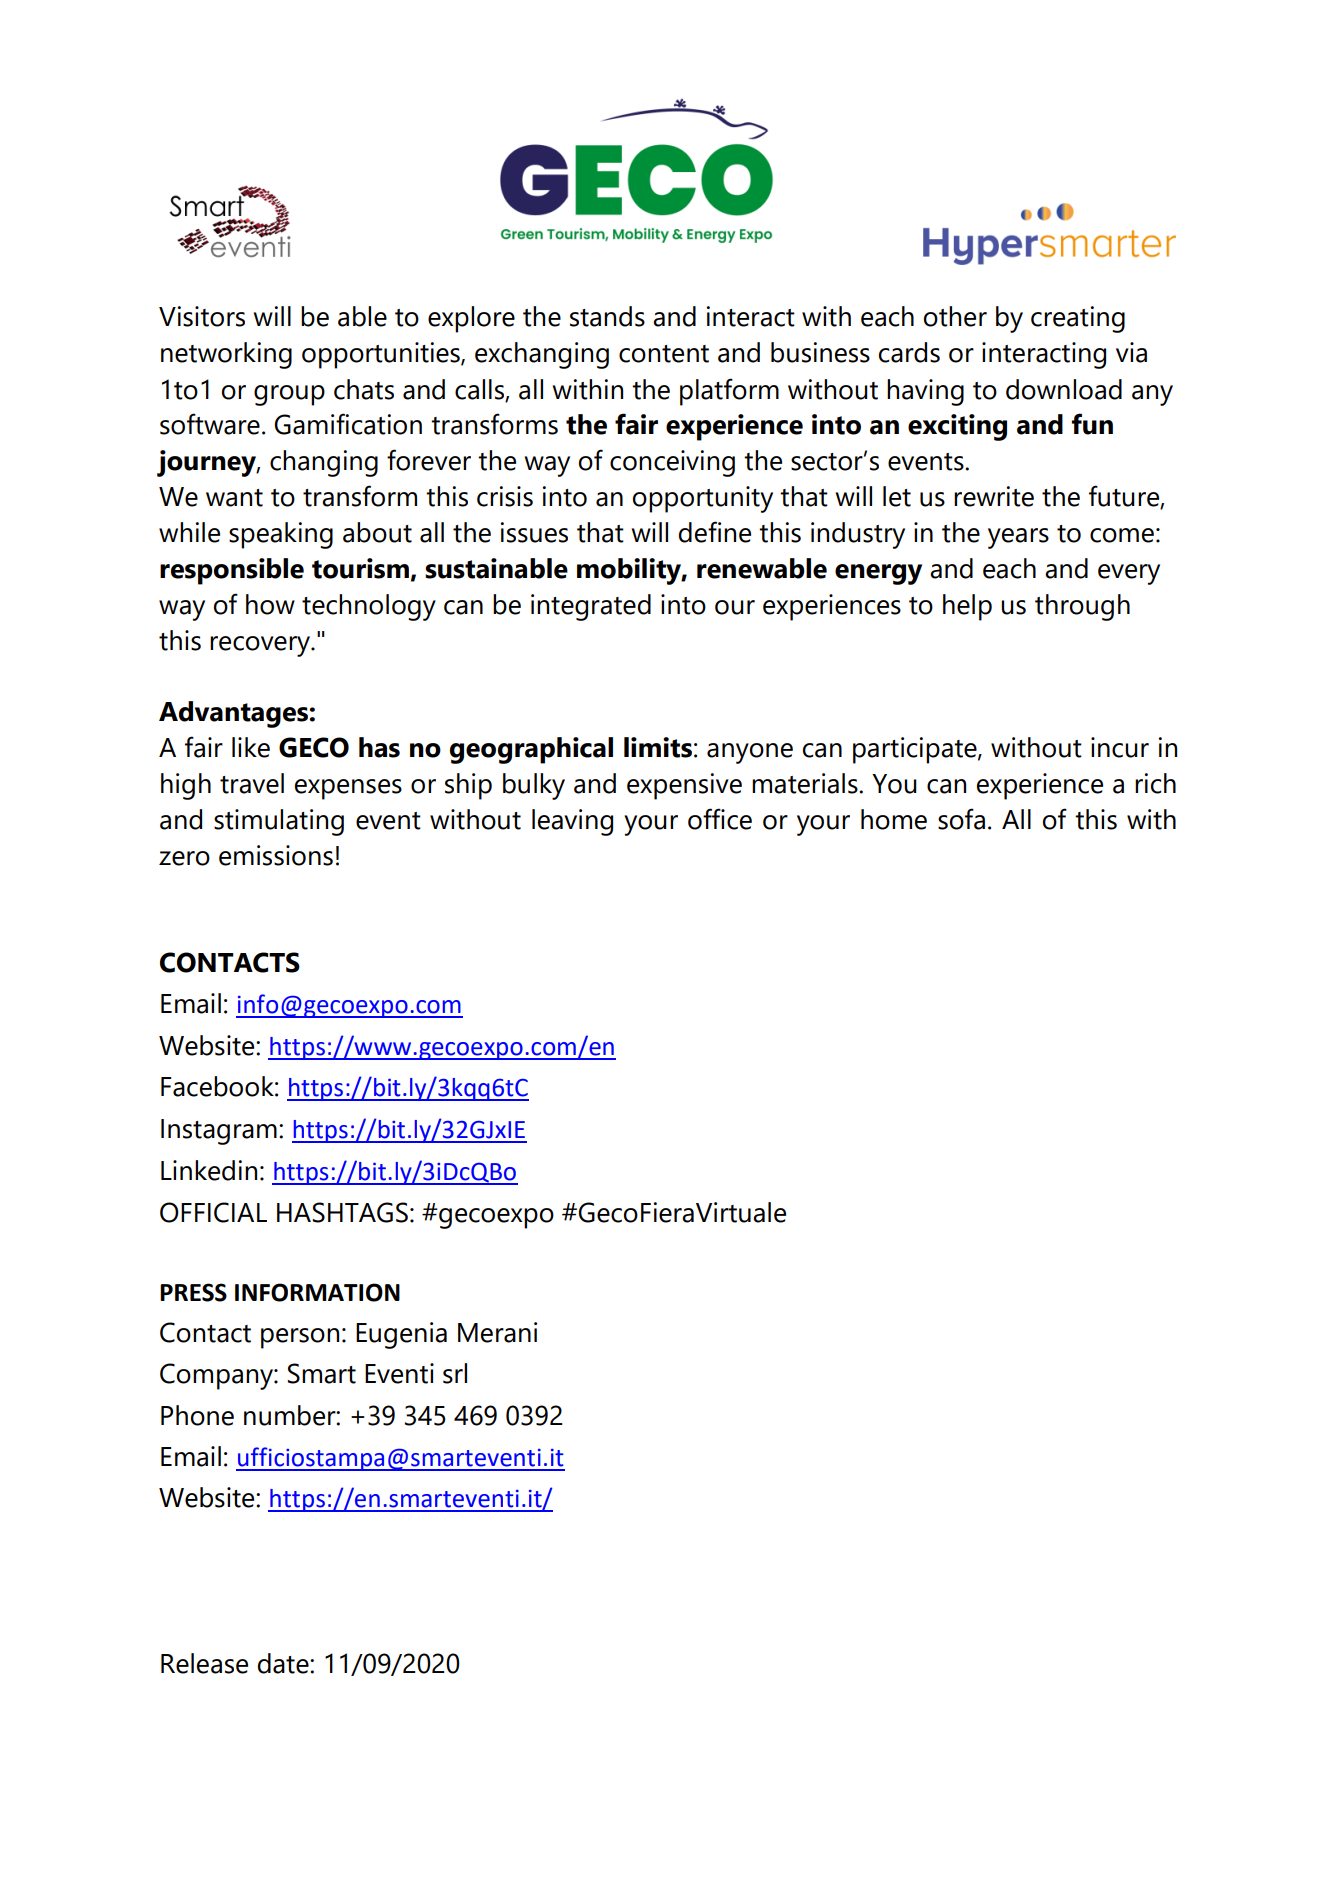 The image size is (1338, 1893). I want to click on how, so click(270, 604).
